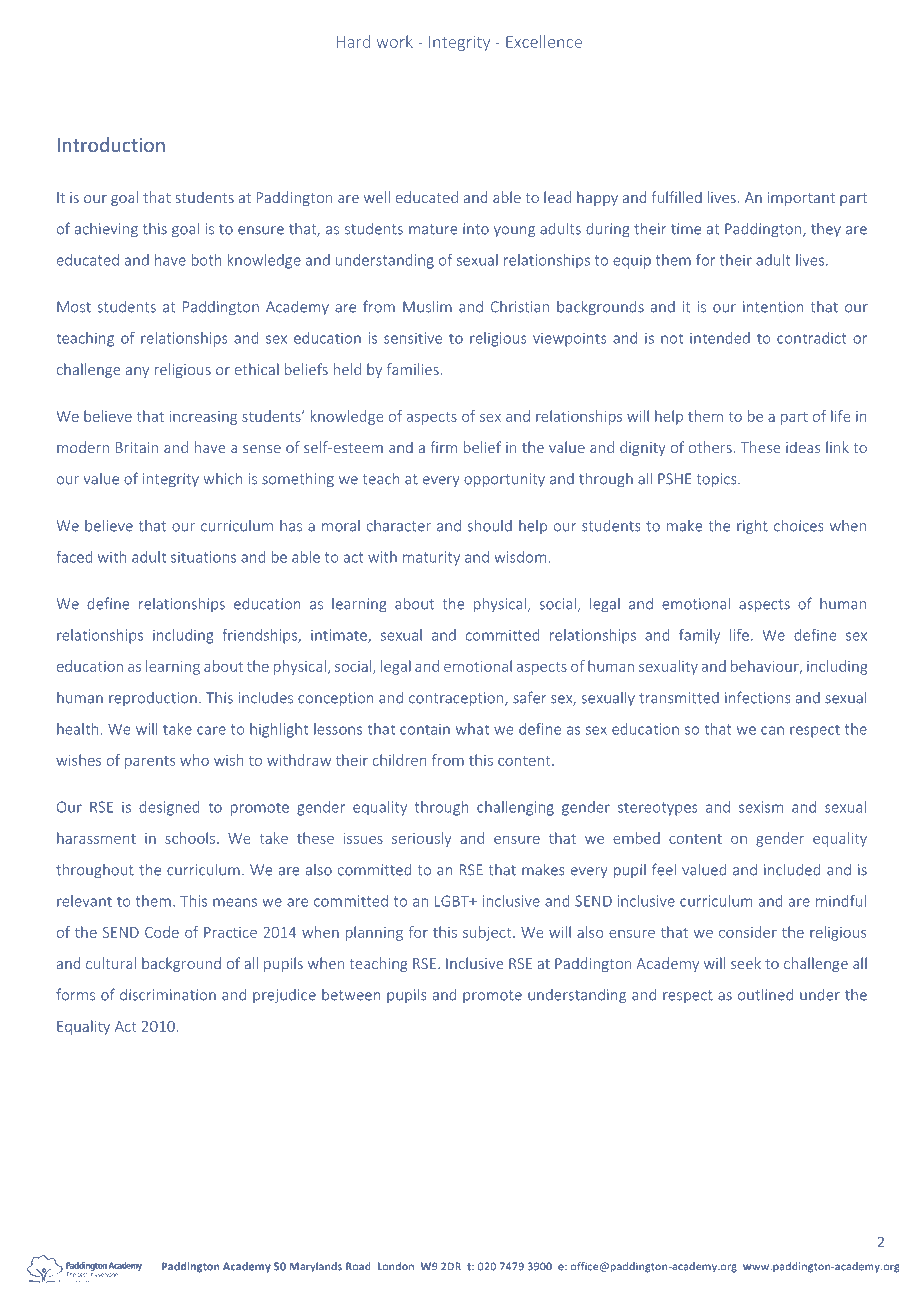 The image size is (924, 1308). What do you see at coordinates (414, 369) in the screenshot?
I see `families` at bounding box center [414, 369].
